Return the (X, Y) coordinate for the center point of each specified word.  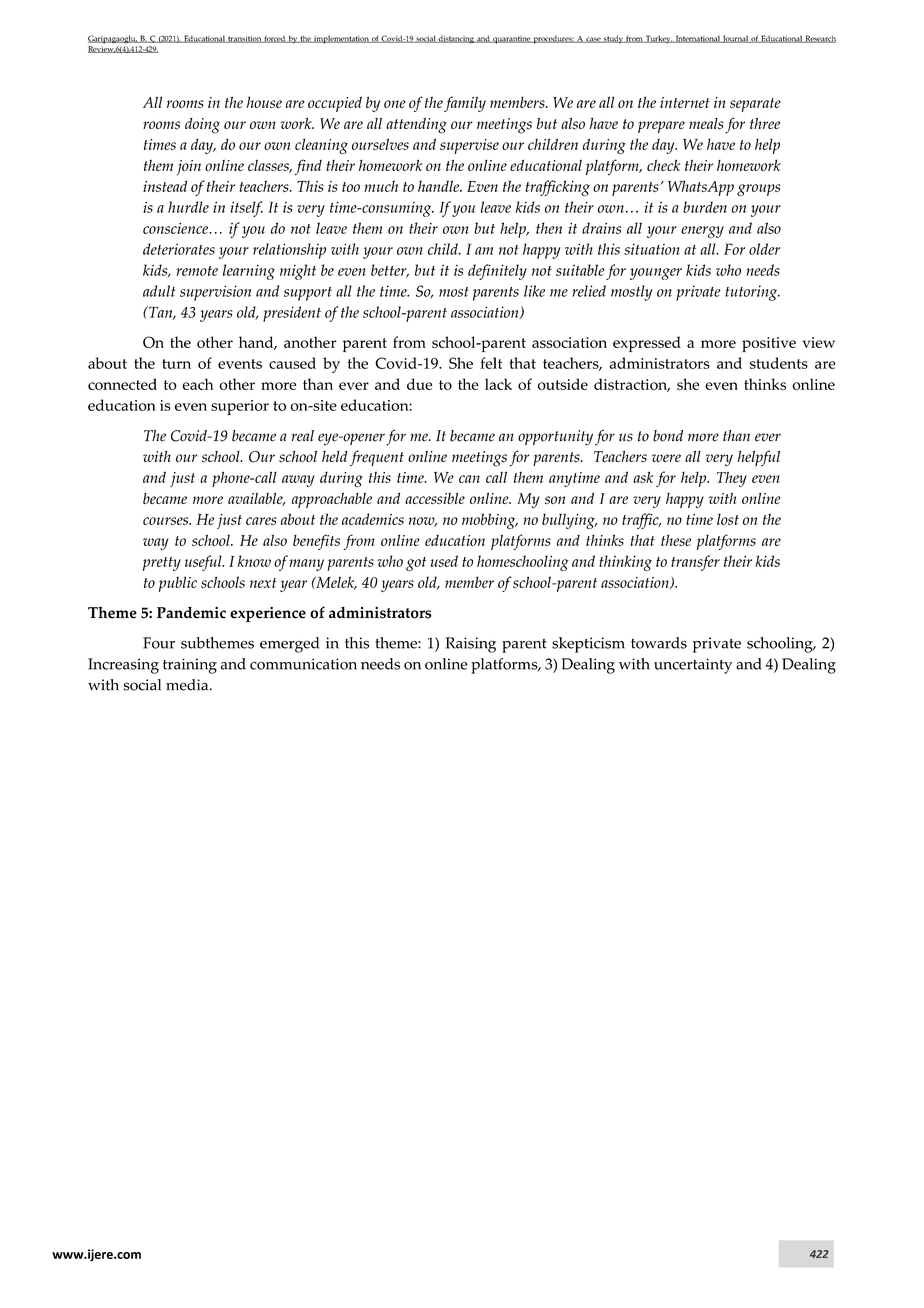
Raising (470, 645)
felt (491, 363)
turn (176, 364)
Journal (735, 39)
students (779, 363)
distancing (456, 39)
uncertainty (693, 666)
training (190, 666)
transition (244, 39)
